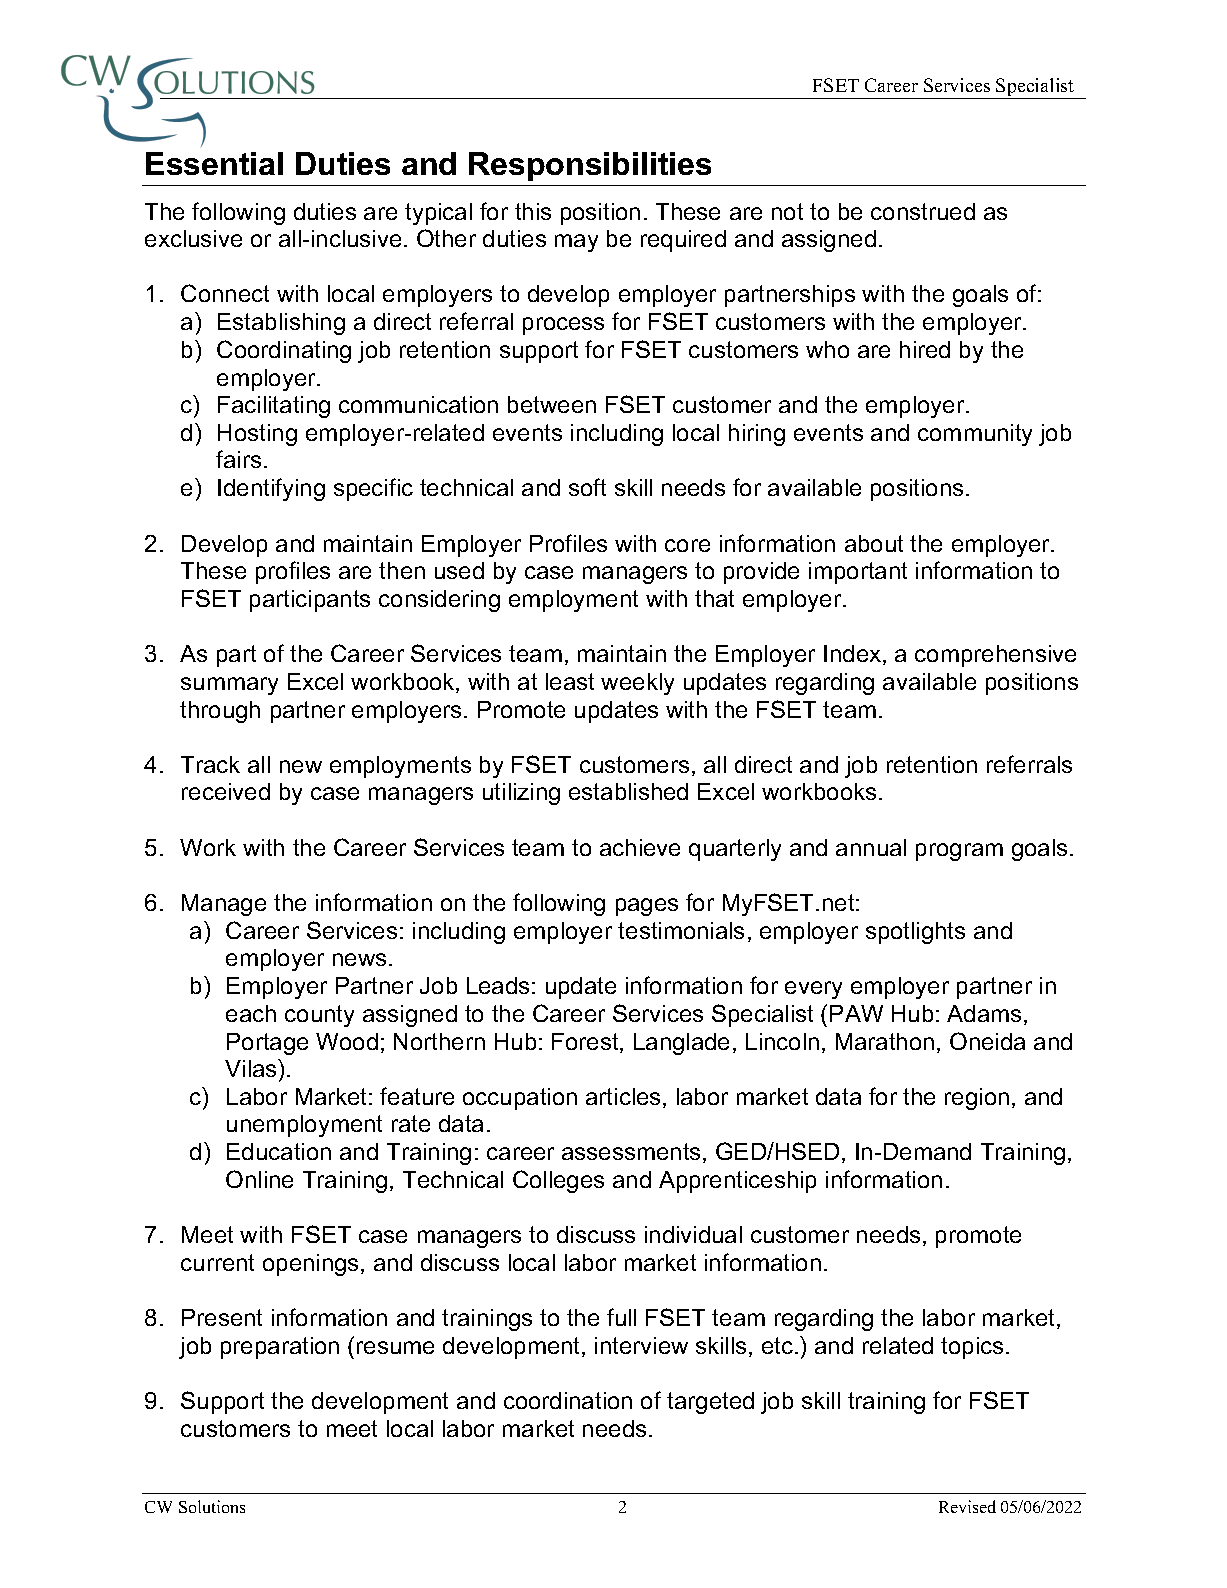 The height and width of the document is (1588, 1227). I want to click on Marathon, so click(885, 1041).
